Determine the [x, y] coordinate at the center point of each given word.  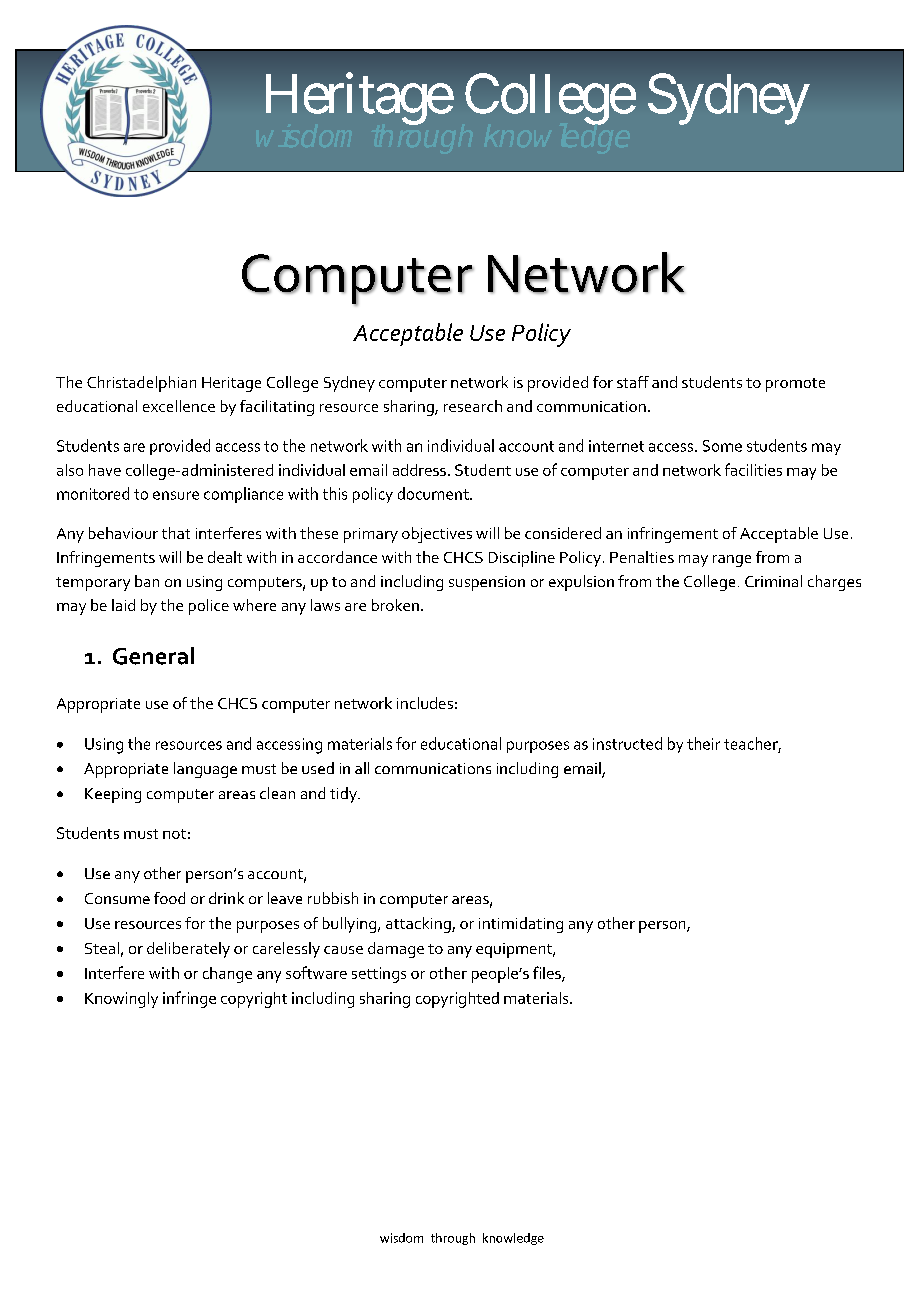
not [174, 834]
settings [379, 975]
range [732, 561]
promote [795, 385]
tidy [344, 795]
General [153, 656]
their [703, 743]
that [176, 533]
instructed [627, 743]
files [548, 973]
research [473, 406]
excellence [179, 406]
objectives [437, 535]
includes [425, 703]
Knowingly [121, 1000]
